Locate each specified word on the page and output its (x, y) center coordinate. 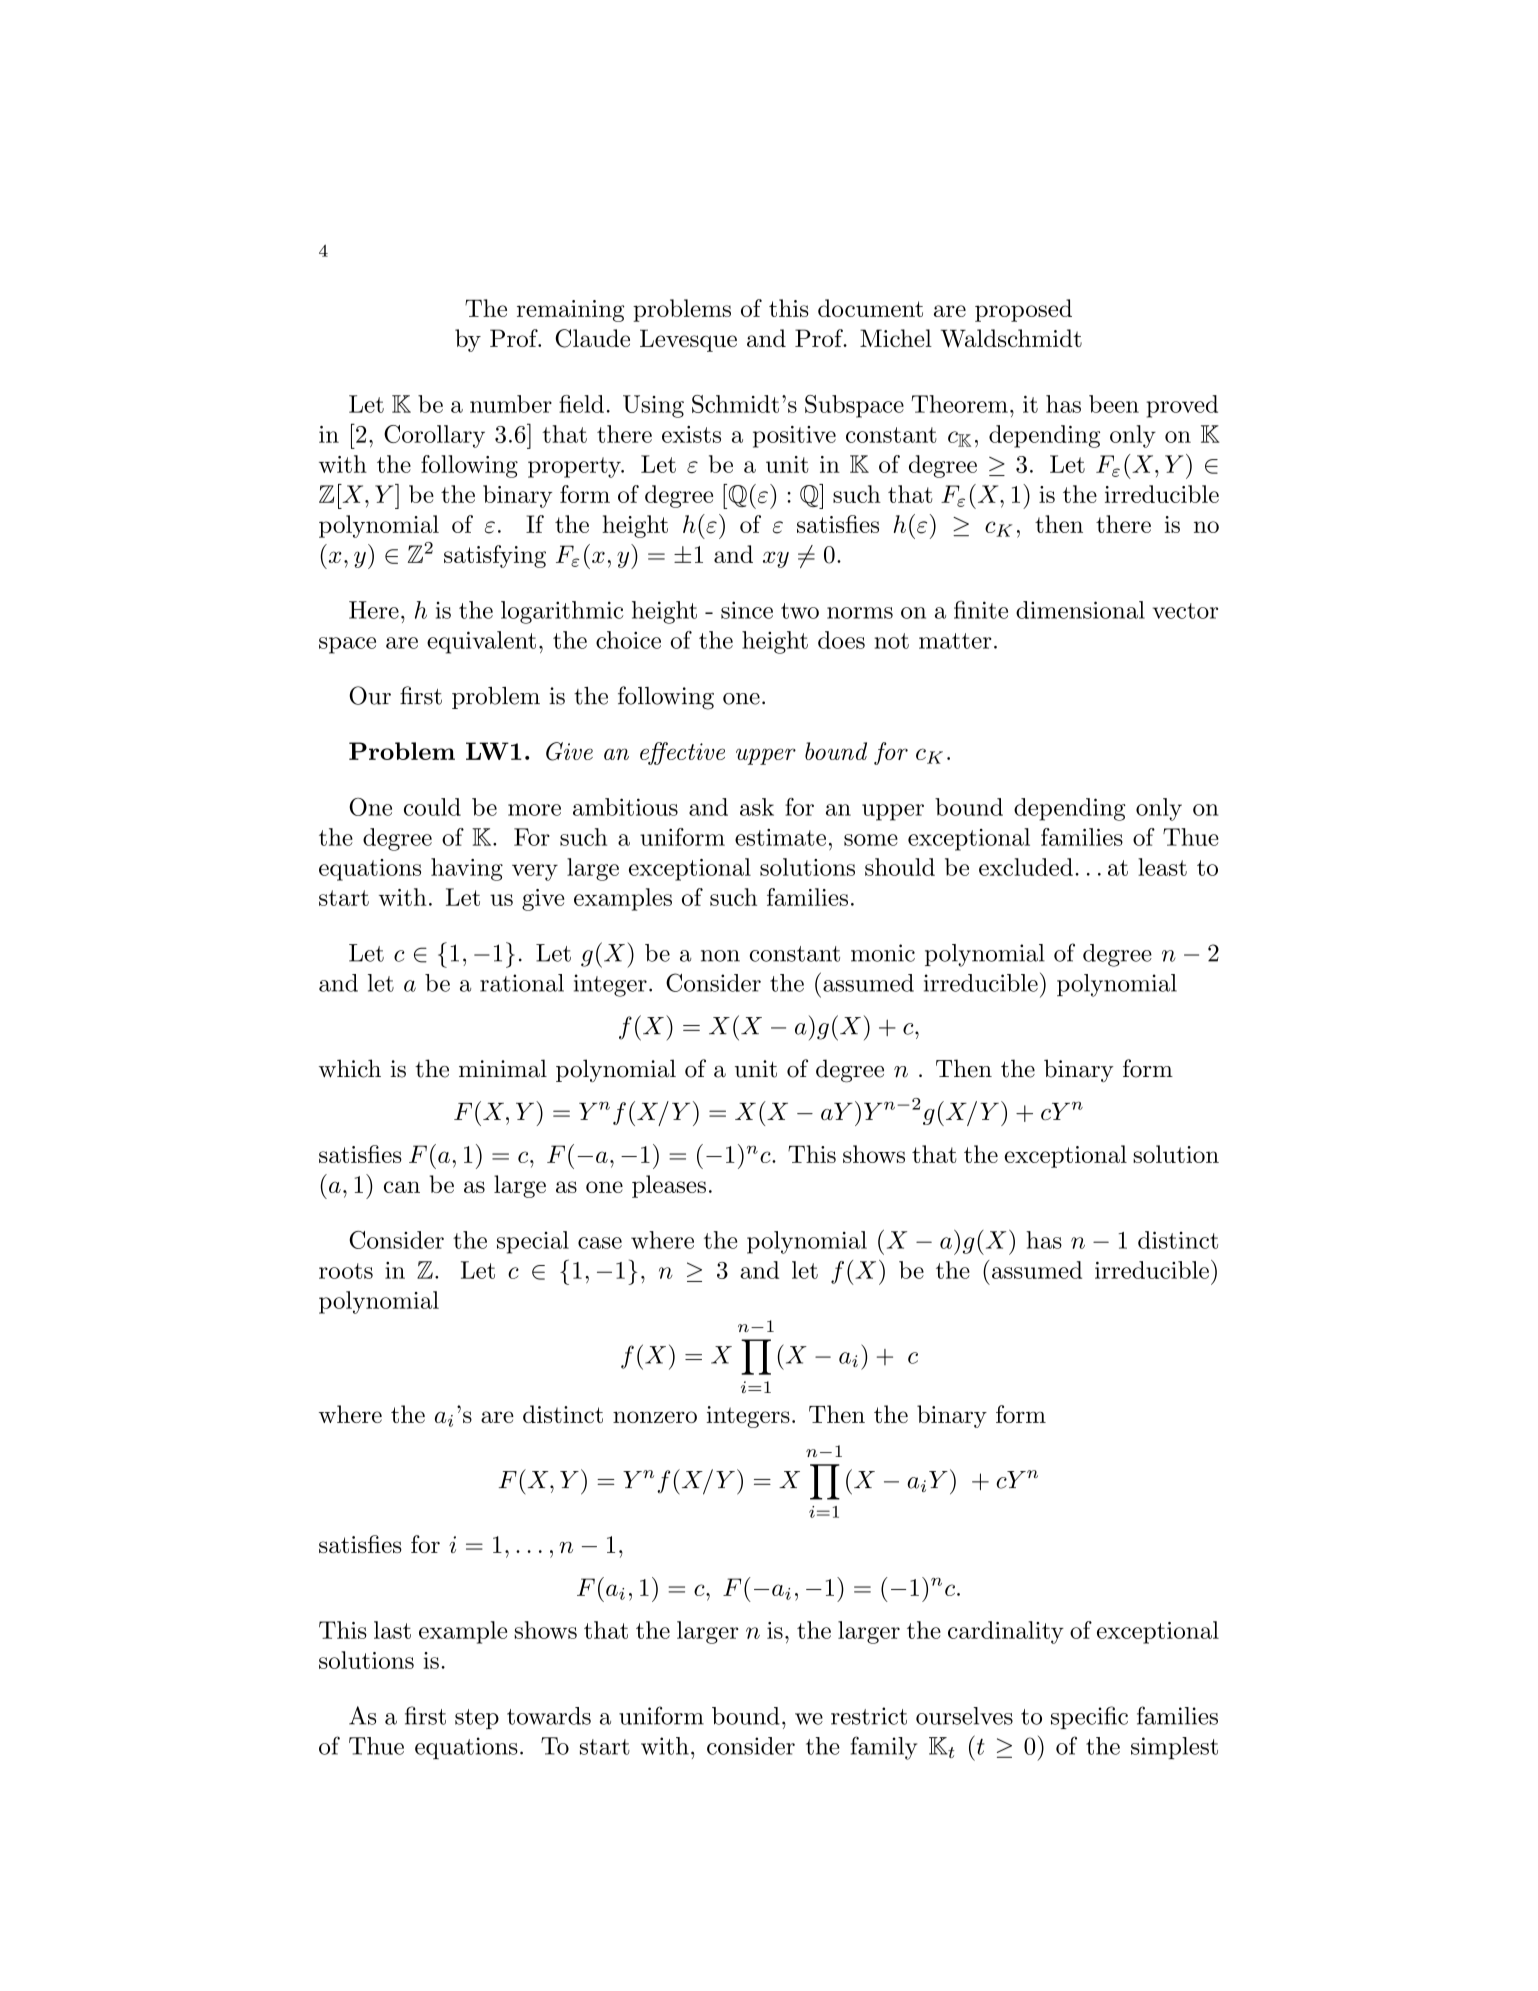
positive (794, 437)
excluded (1026, 867)
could (432, 807)
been (1114, 404)
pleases (669, 1186)
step (477, 1719)
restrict (869, 1716)
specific (1089, 1717)
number (511, 404)
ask (757, 807)
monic (883, 953)
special (533, 1242)
